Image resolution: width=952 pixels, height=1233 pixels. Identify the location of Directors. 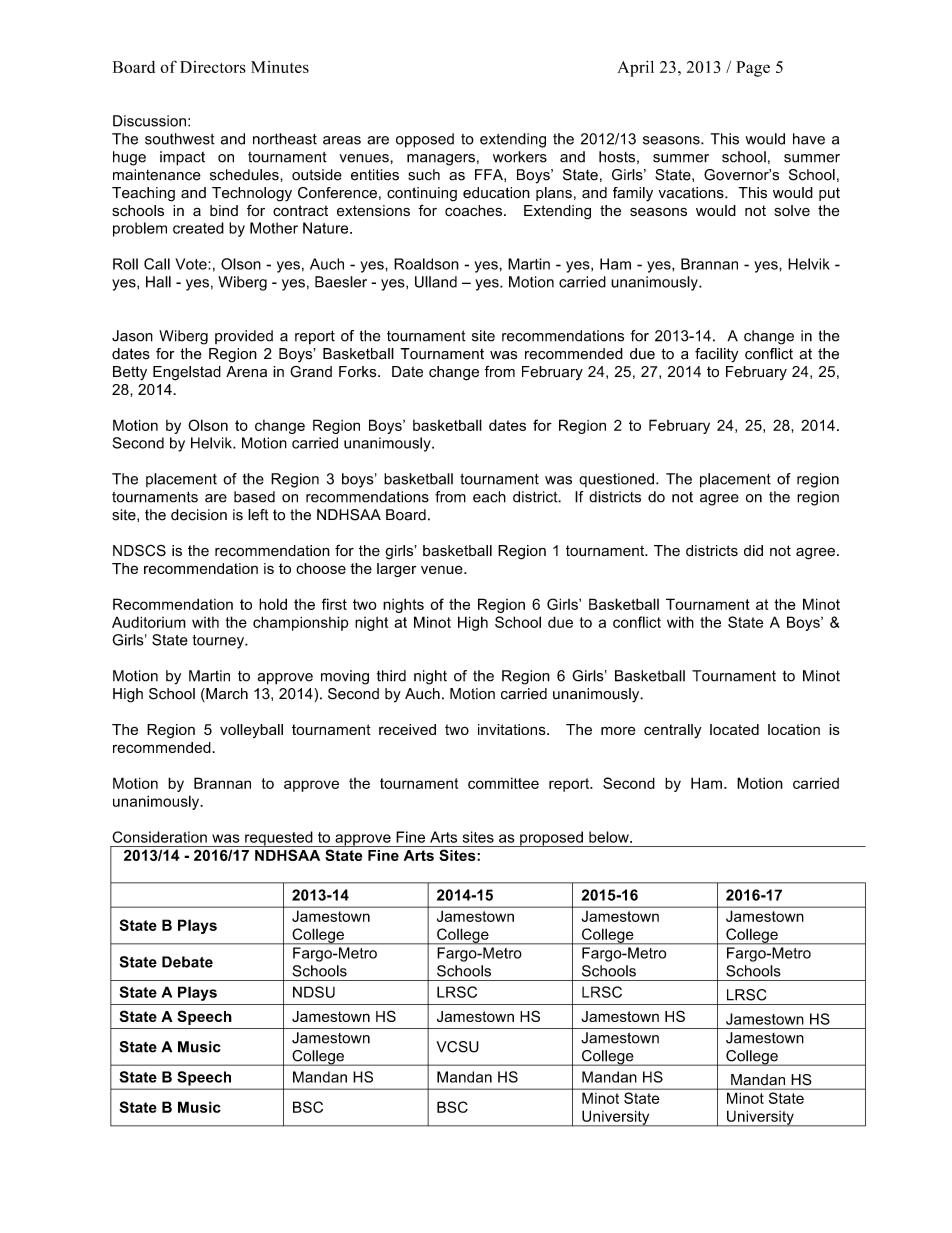
(213, 67).
